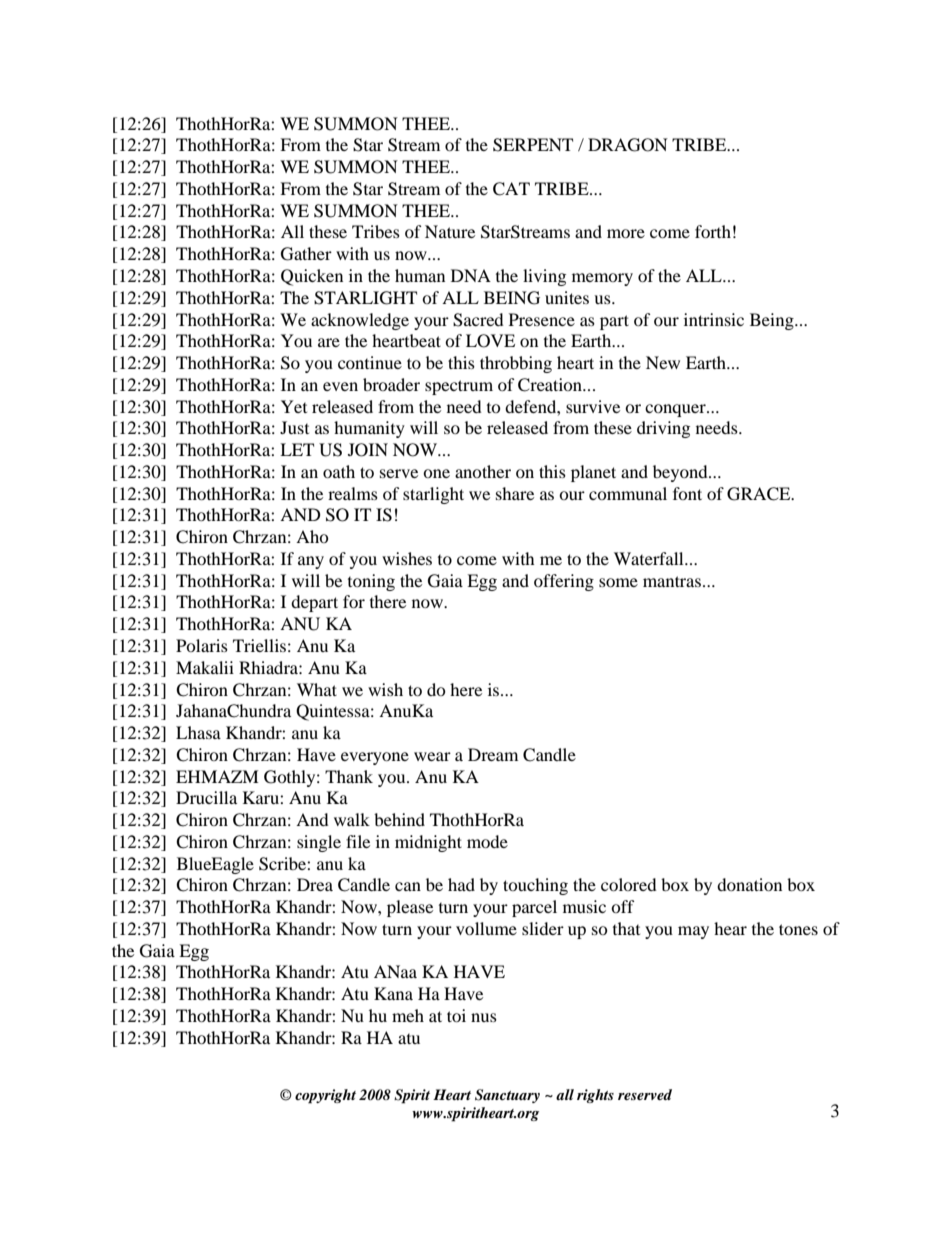 The image size is (952, 1233). I want to click on another, so click(483, 471).
